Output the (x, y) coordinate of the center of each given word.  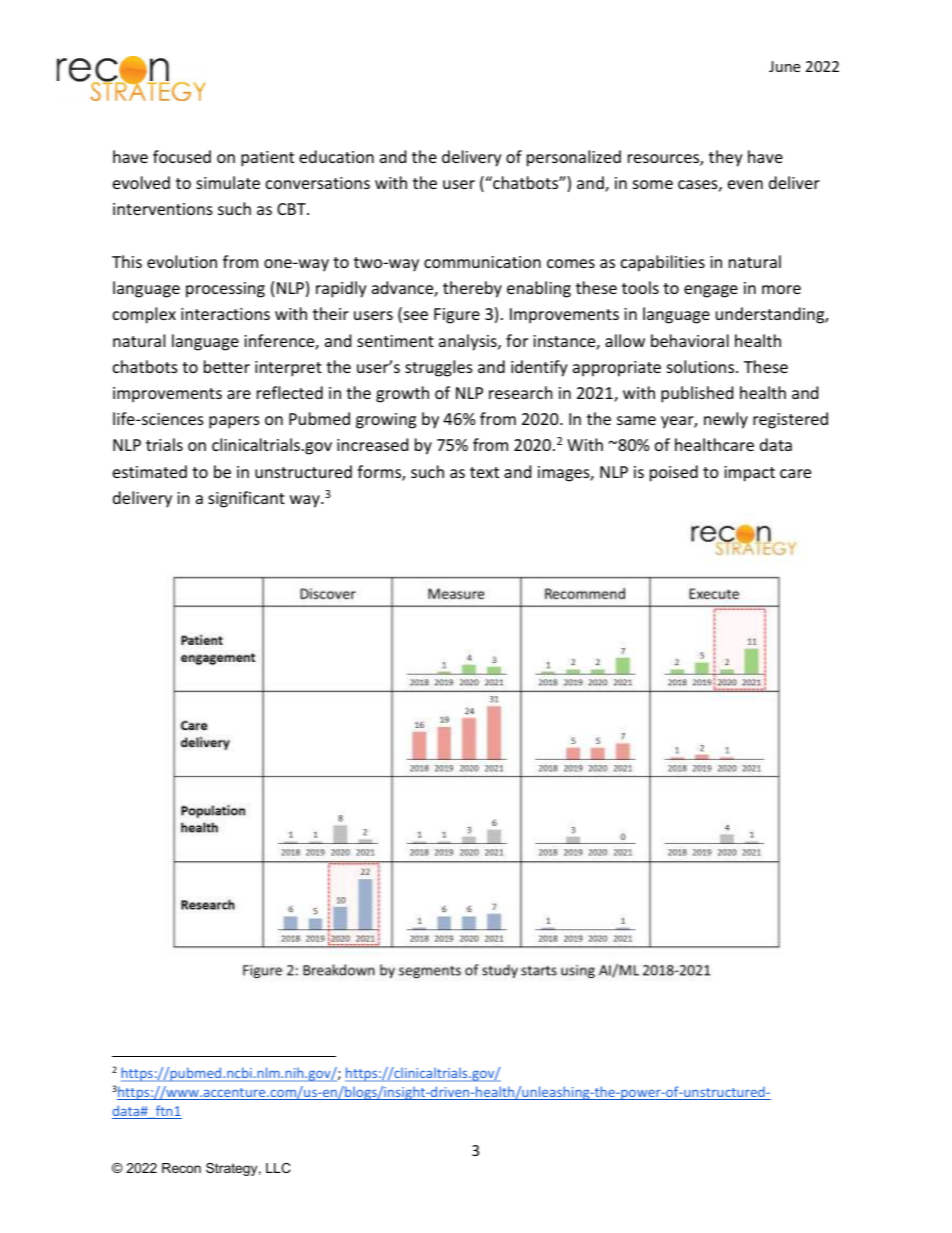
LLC (278, 1168)
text (484, 472)
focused (182, 156)
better (227, 366)
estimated (150, 471)
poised (674, 473)
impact (749, 474)
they (726, 158)
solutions (702, 366)
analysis (469, 342)
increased (372, 444)
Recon (181, 1168)
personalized (574, 158)
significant (246, 499)
